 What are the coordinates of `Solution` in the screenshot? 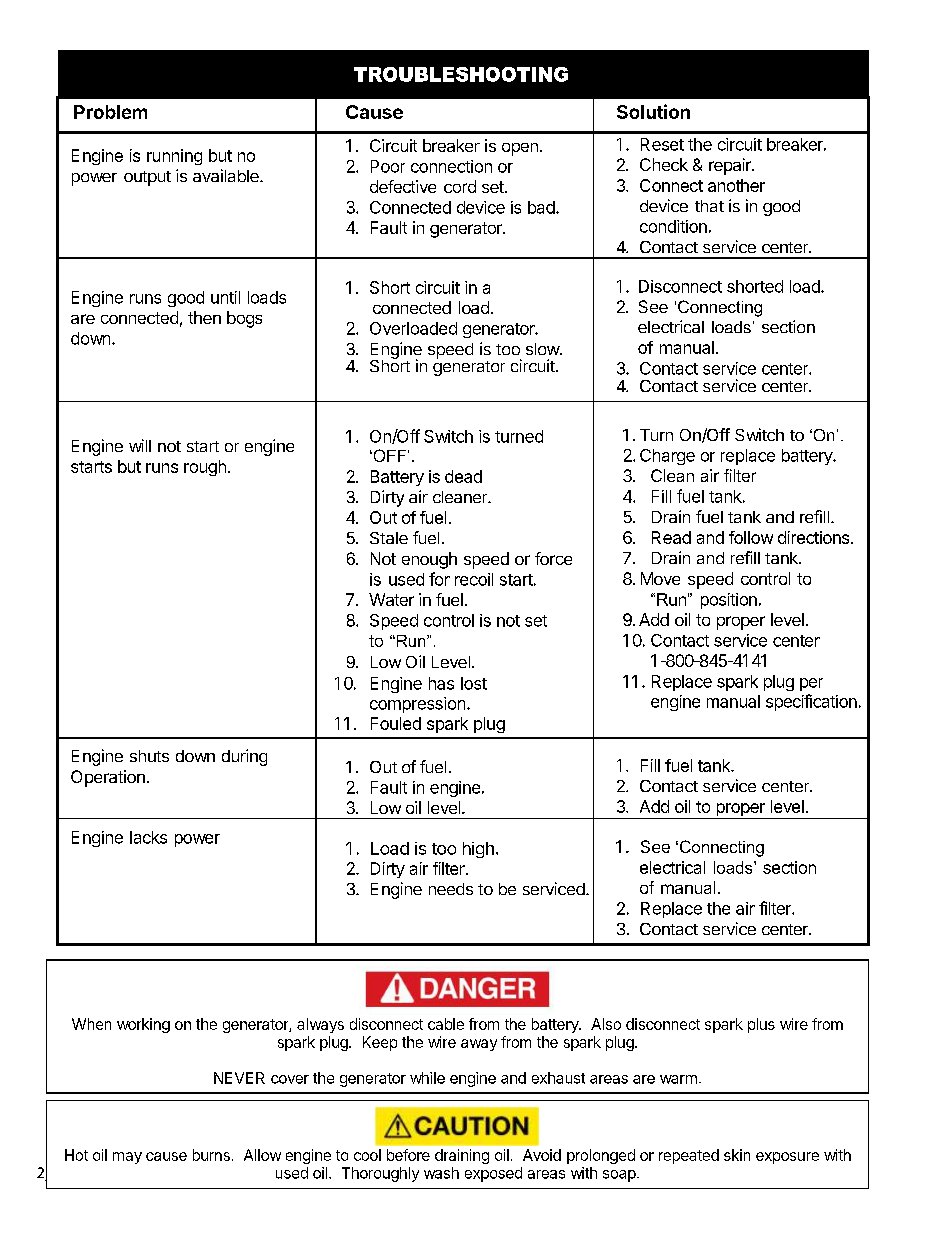 It's located at (653, 111).
